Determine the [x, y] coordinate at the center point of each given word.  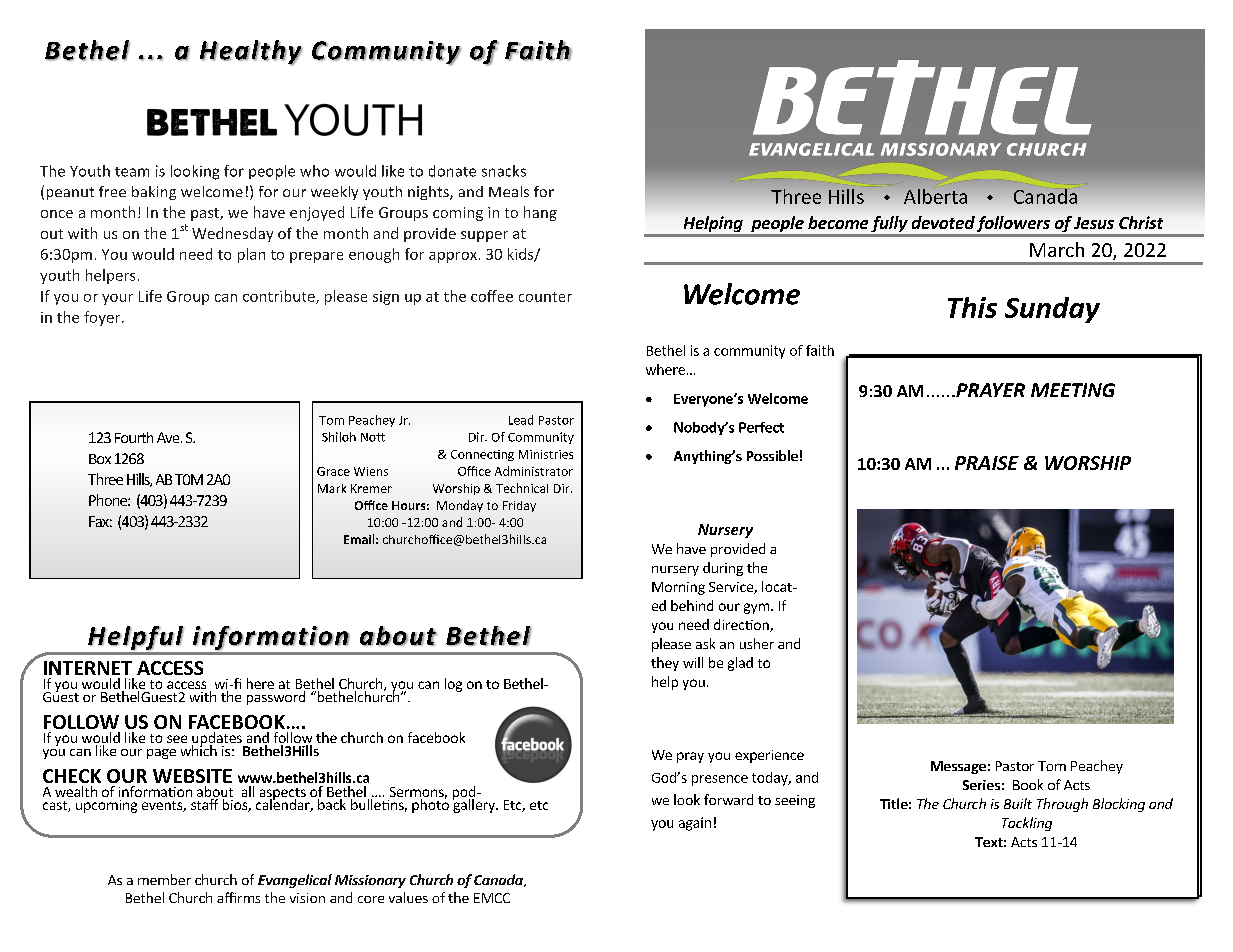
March [1057, 249]
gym [756, 608]
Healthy [251, 52]
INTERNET [88, 668]
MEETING [1073, 390]
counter [545, 297]
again [695, 824]
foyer [103, 318]
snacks [504, 171]
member [164, 879]
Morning [678, 588]
